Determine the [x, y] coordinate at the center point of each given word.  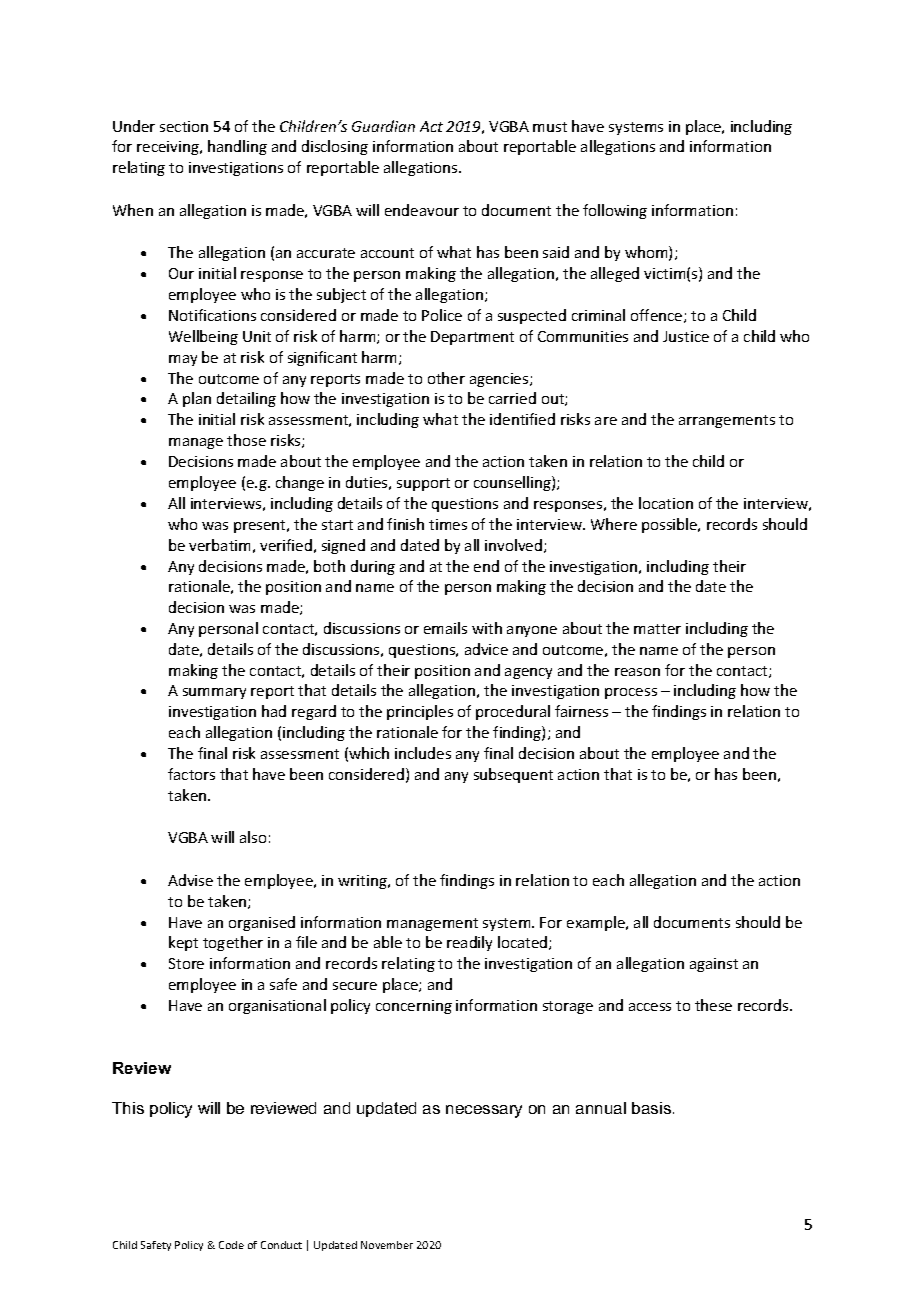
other [446, 378]
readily [469, 943]
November [387, 1245]
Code [231, 1245]
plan [197, 399]
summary [214, 693]
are [606, 421]
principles [420, 712]
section [184, 126]
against [714, 965]
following [615, 211]
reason [637, 672]
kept [183, 943]
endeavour [422, 210]
